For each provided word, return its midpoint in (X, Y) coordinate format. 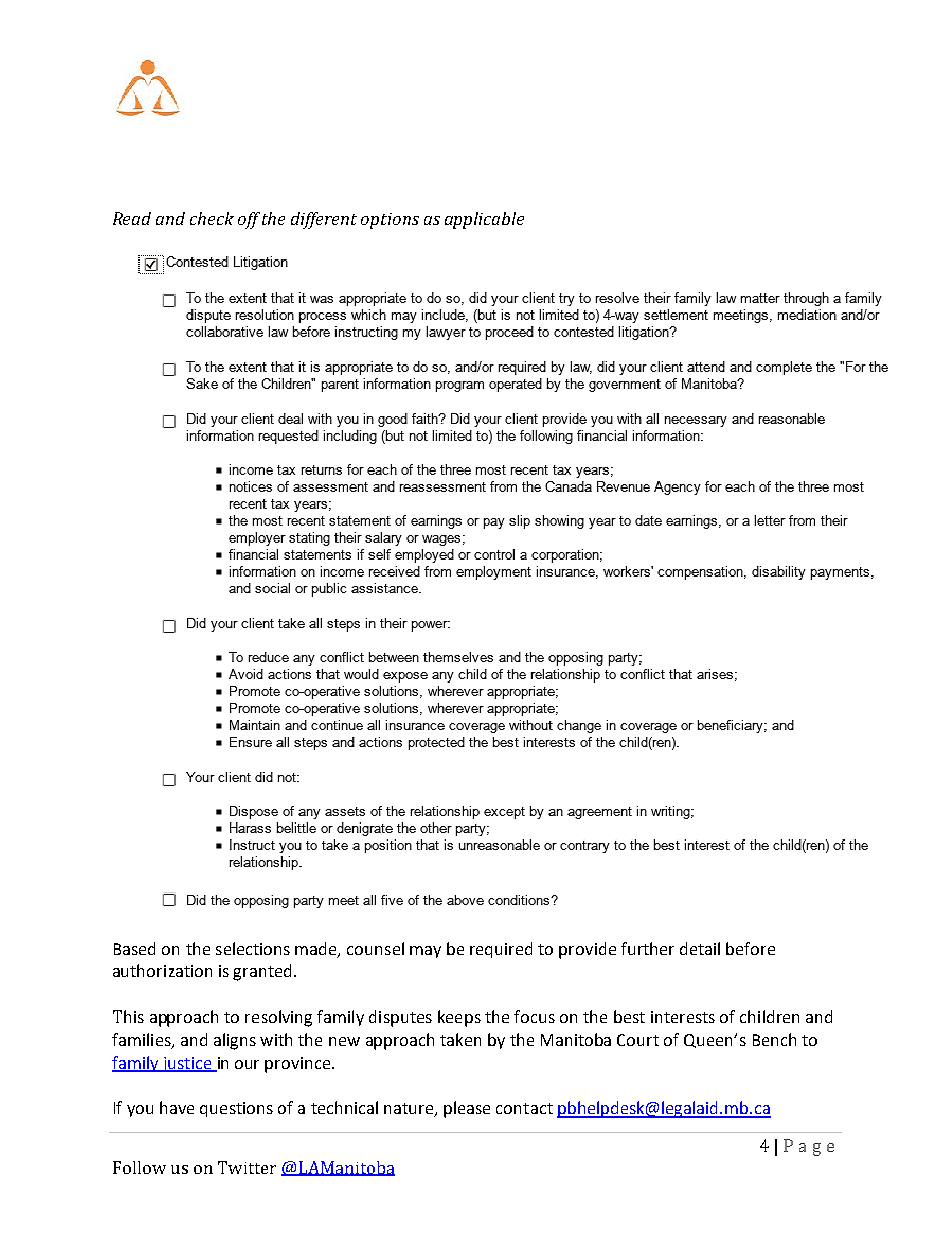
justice (187, 1064)
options (390, 221)
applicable (484, 220)
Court (638, 1040)
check (212, 218)
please (467, 1109)
